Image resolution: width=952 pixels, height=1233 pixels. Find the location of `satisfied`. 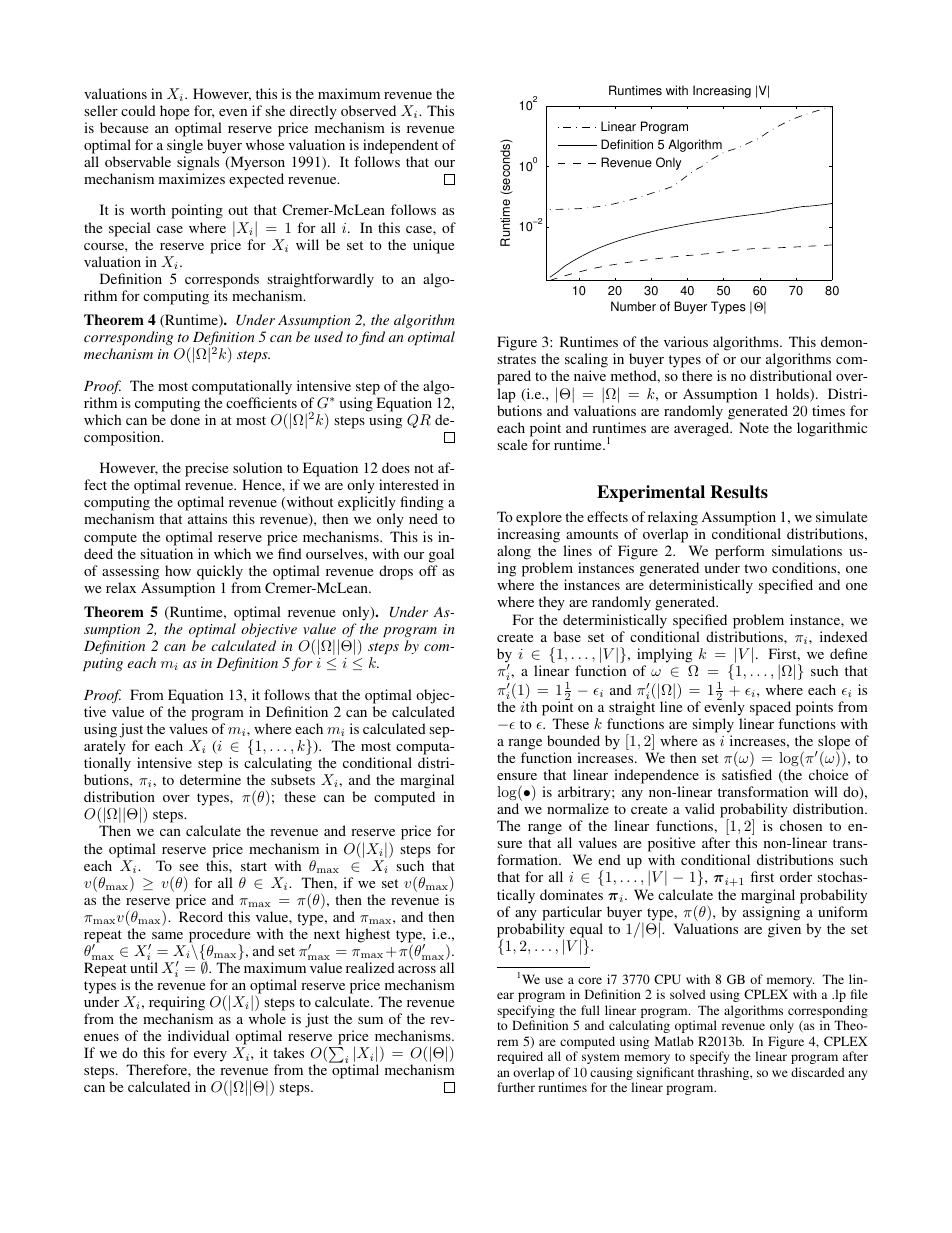

satisfied is located at coordinates (747, 774).
